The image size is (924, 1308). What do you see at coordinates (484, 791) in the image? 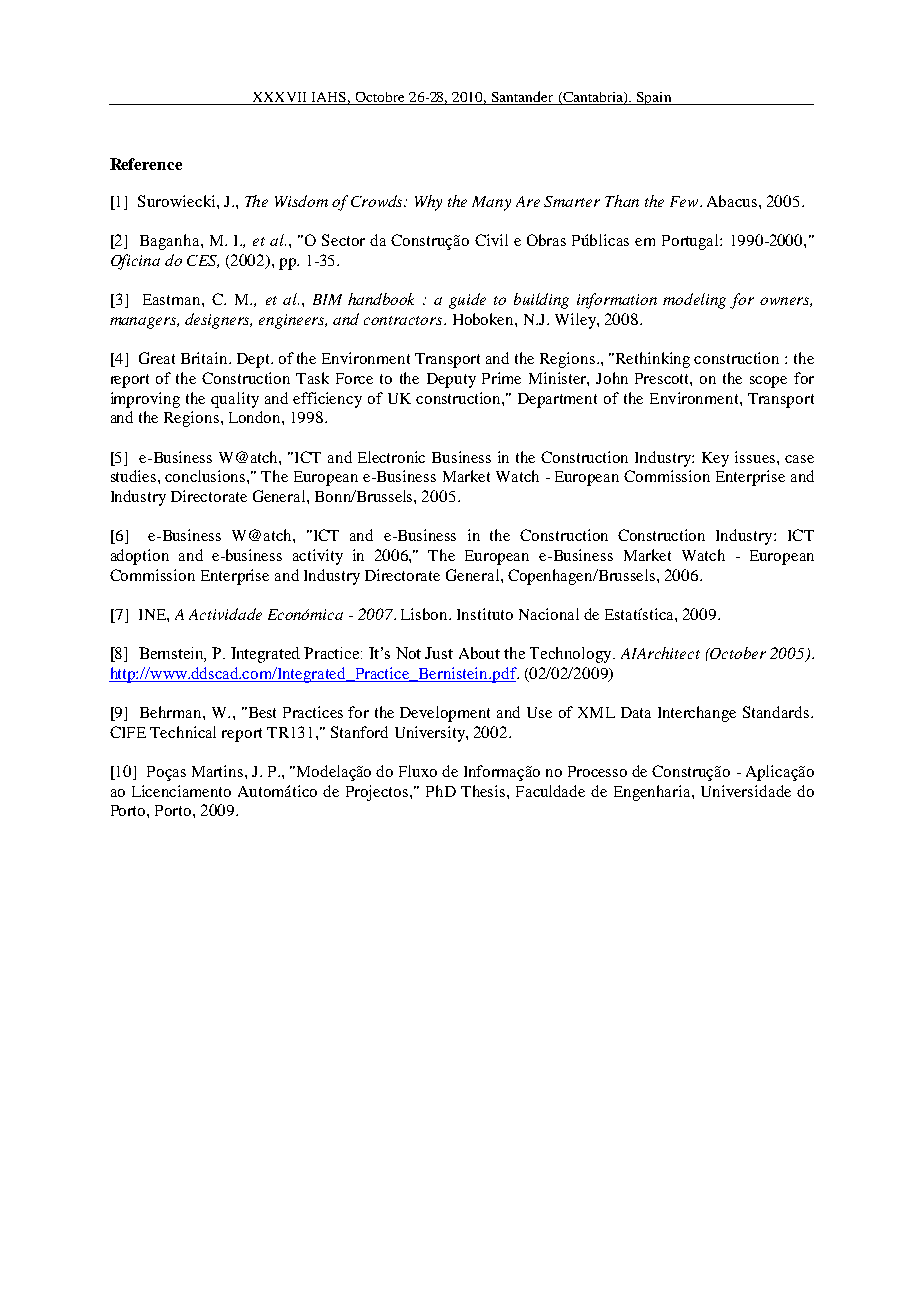
I see `Thesis` at bounding box center [484, 791].
